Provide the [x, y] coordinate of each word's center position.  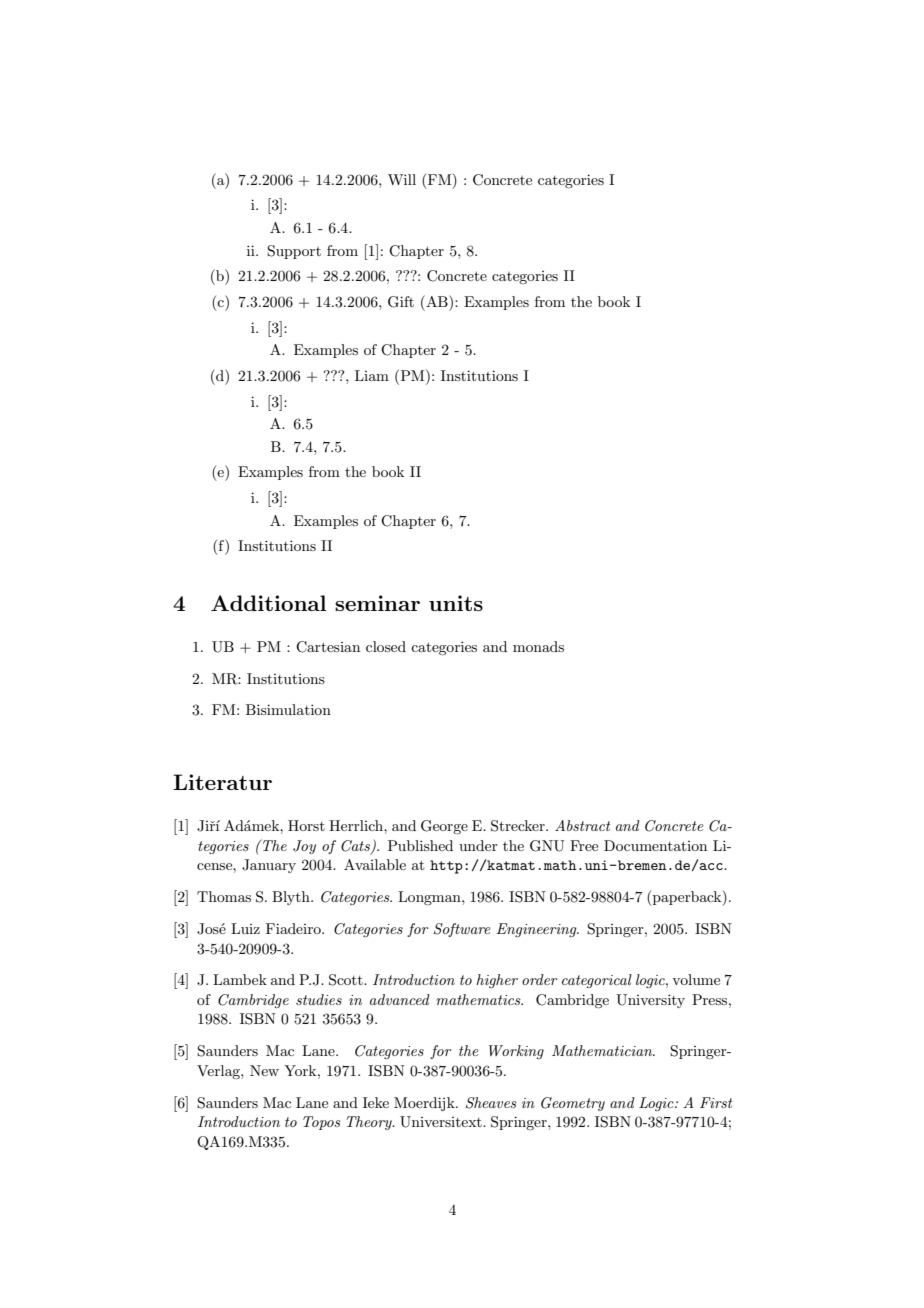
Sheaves [491, 1103]
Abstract [583, 825]
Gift [401, 302]
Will [402, 179]
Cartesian [328, 647]
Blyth [292, 898]
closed [386, 646]
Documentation [655, 845]
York [301, 1070]
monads [538, 646]
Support [294, 252]
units [456, 603]
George [444, 827]
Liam [372, 375]
